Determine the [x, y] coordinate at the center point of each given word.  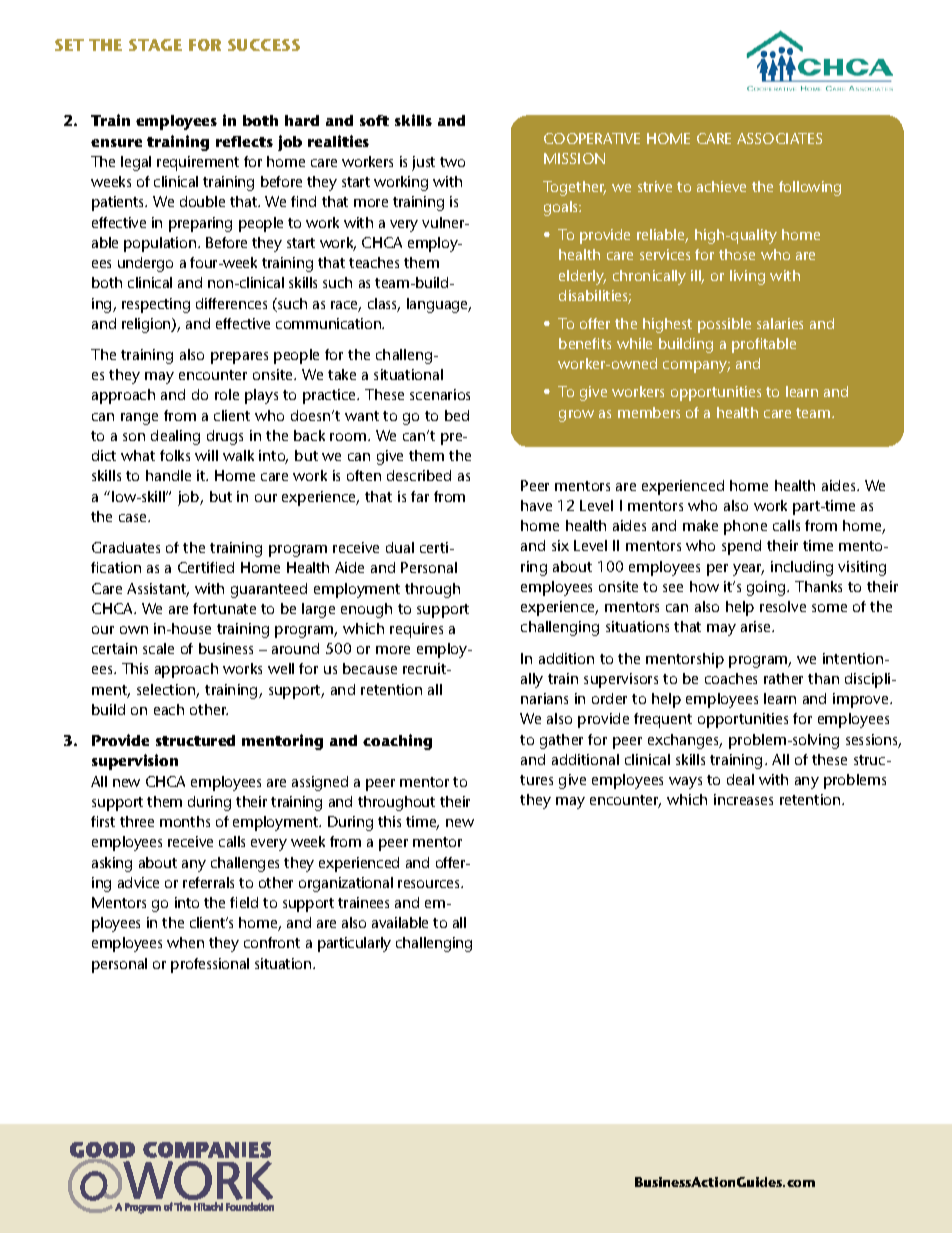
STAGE [155, 45]
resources [430, 884]
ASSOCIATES [779, 138]
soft [374, 120]
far [420, 496]
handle [168, 475]
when [185, 942]
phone [745, 527]
